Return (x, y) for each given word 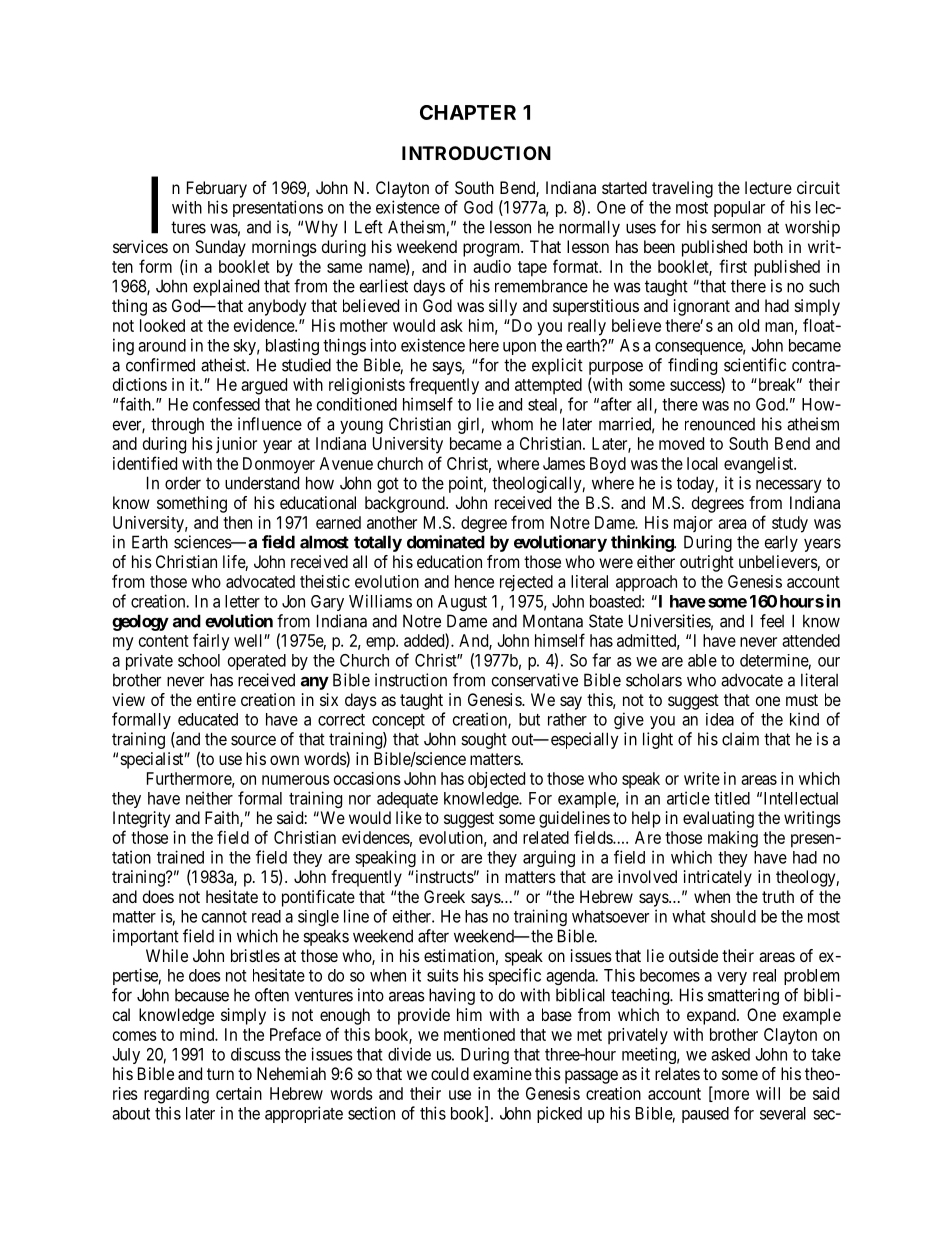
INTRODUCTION (476, 153)
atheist (224, 365)
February (217, 189)
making (733, 839)
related (546, 837)
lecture (768, 187)
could (450, 1073)
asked (730, 1054)
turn (220, 1074)
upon (519, 348)
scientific (755, 365)
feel (772, 621)
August (462, 603)
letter (242, 601)
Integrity (141, 819)
